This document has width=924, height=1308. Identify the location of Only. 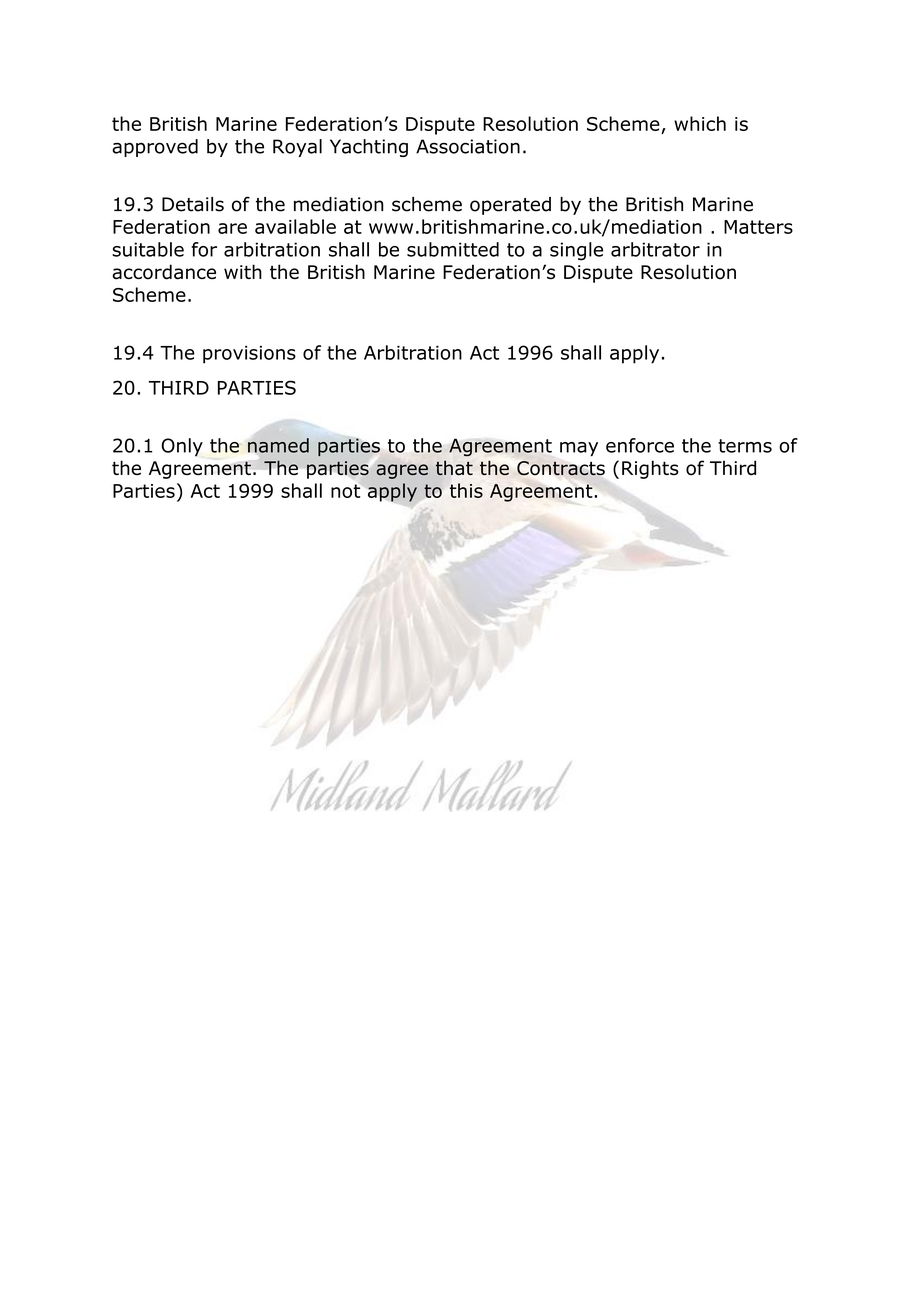
(182, 447).
